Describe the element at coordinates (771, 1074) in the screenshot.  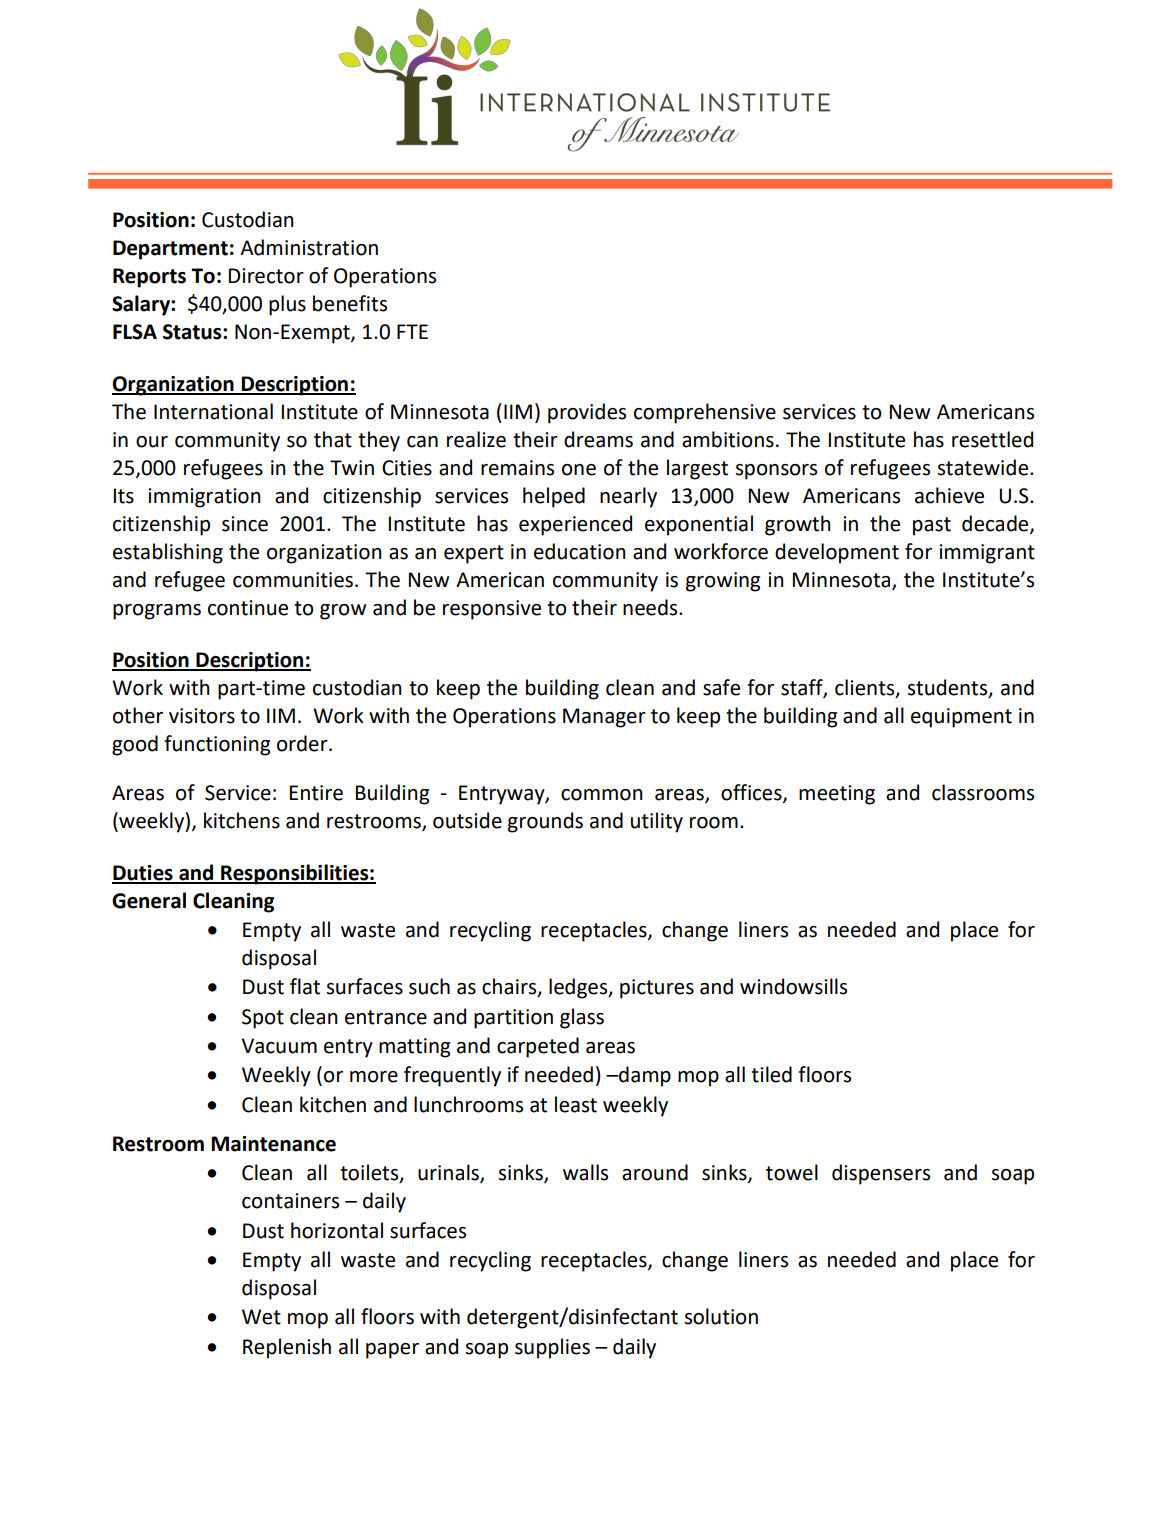
I see `tiled` at that location.
